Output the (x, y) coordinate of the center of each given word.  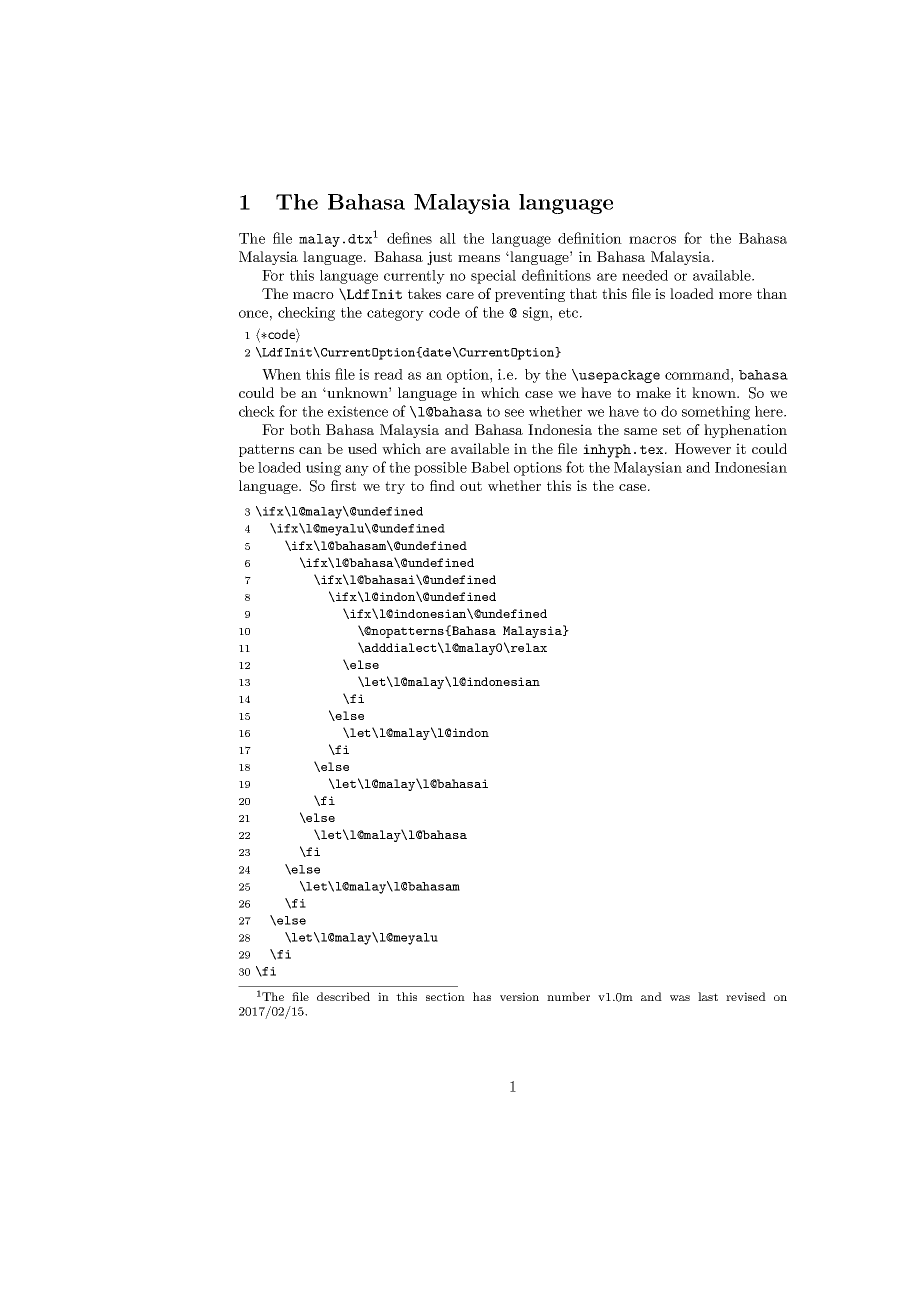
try (395, 487)
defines (409, 238)
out (471, 486)
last (708, 996)
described (343, 996)
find (442, 485)
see (514, 413)
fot (575, 467)
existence (358, 411)
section (445, 996)
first (343, 485)
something (716, 413)
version (519, 996)
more (735, 295)
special (493, 277)
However (703, 448)
